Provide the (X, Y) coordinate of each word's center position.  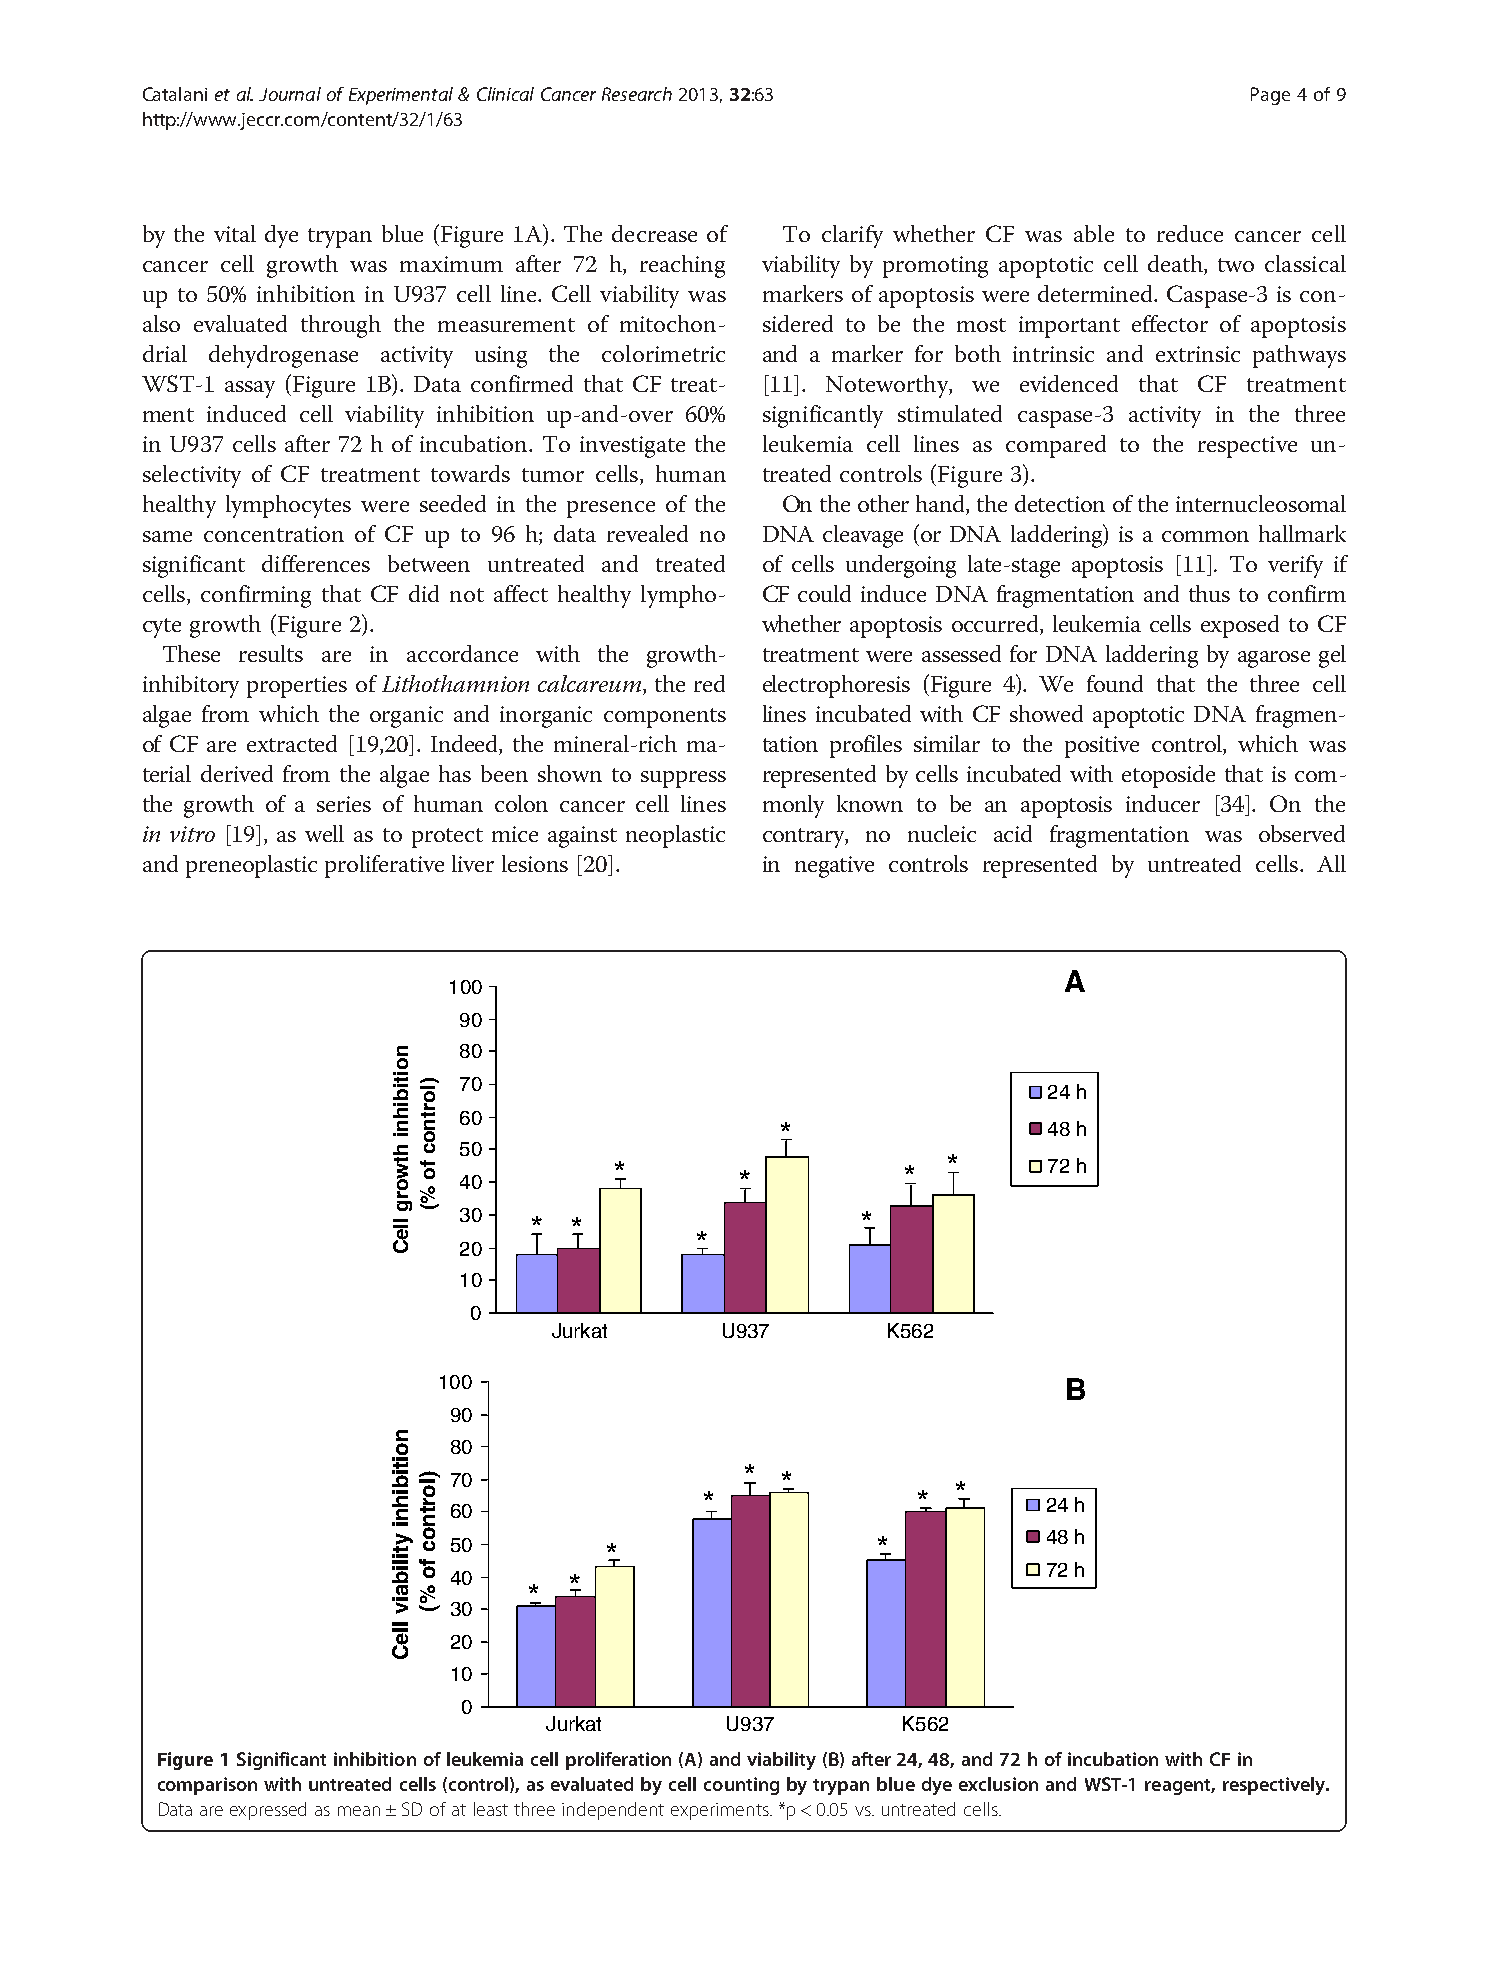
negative (834, 867)
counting (741, 1786)
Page (1270, 96)
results (271, 653)
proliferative (384, 866)
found (1115, 683)
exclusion (998, 1784)
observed (1302, 833)
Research (637, 94)
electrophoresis (836, 686)
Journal (290, 94)
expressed (268, 1811)
